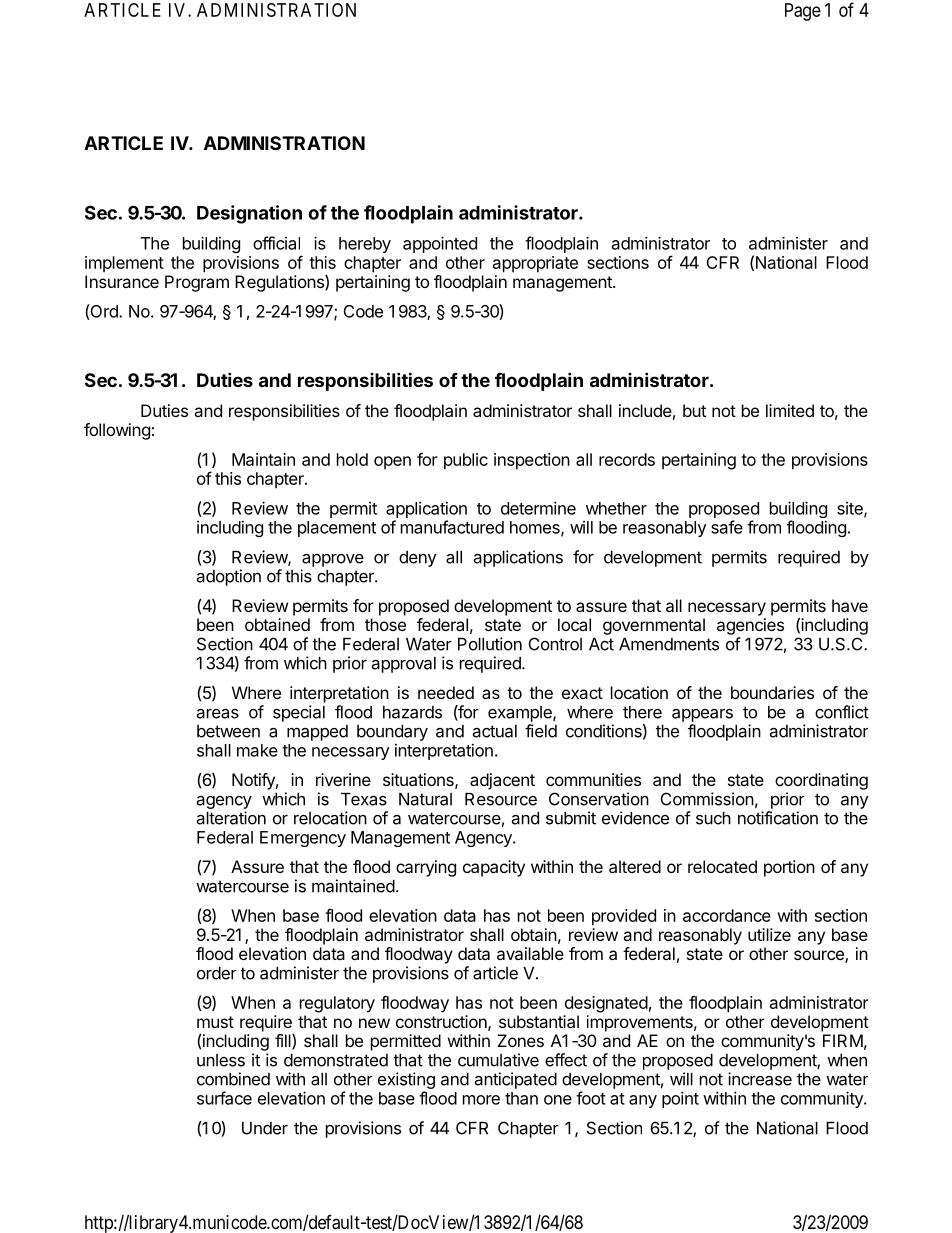 This screenshot has height=1233, width=952. Describe the element at coordinates (452, 527) in the screenshot. I see `manufactured` at that location.
